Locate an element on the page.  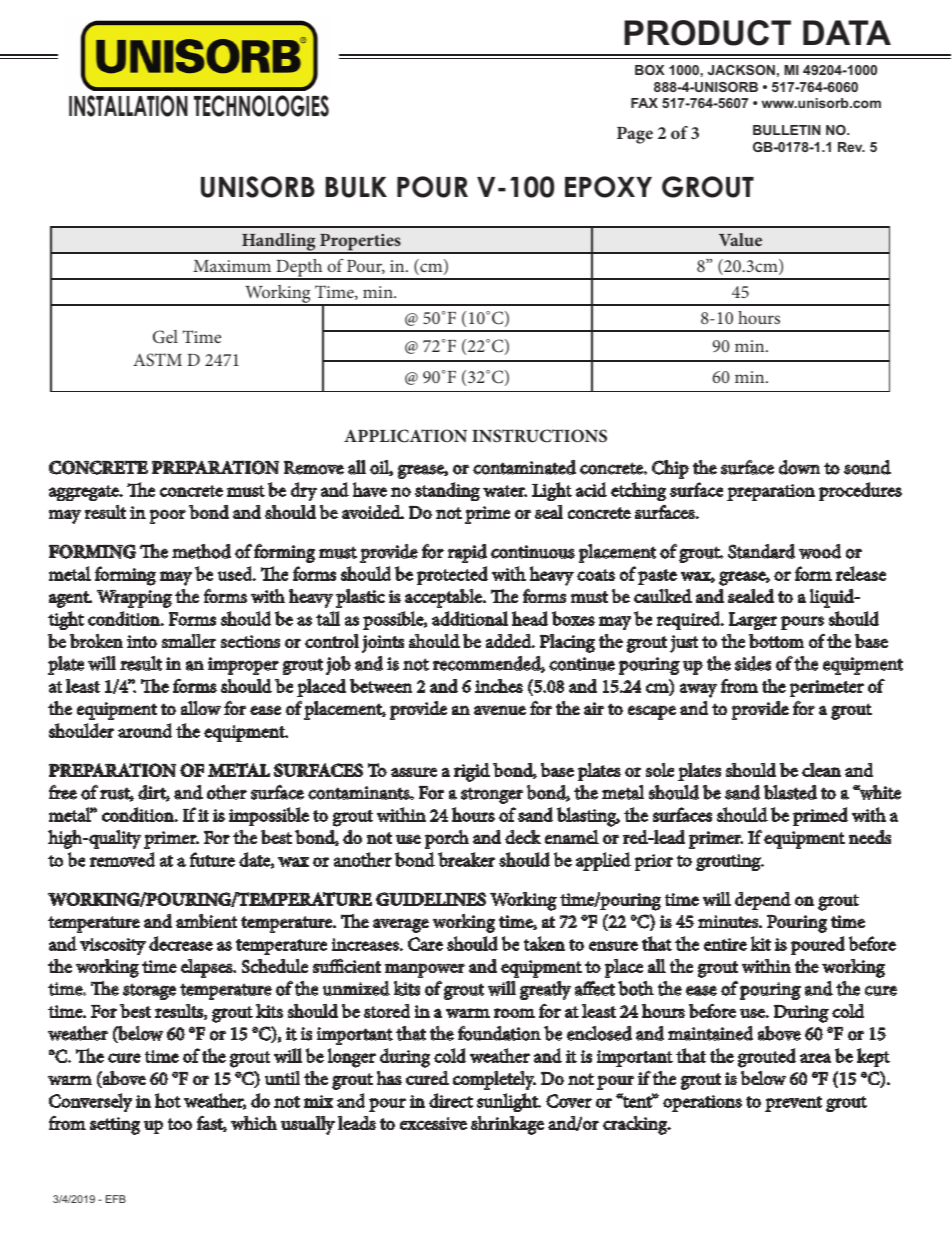
protected is located at coordinates (452, 575).
